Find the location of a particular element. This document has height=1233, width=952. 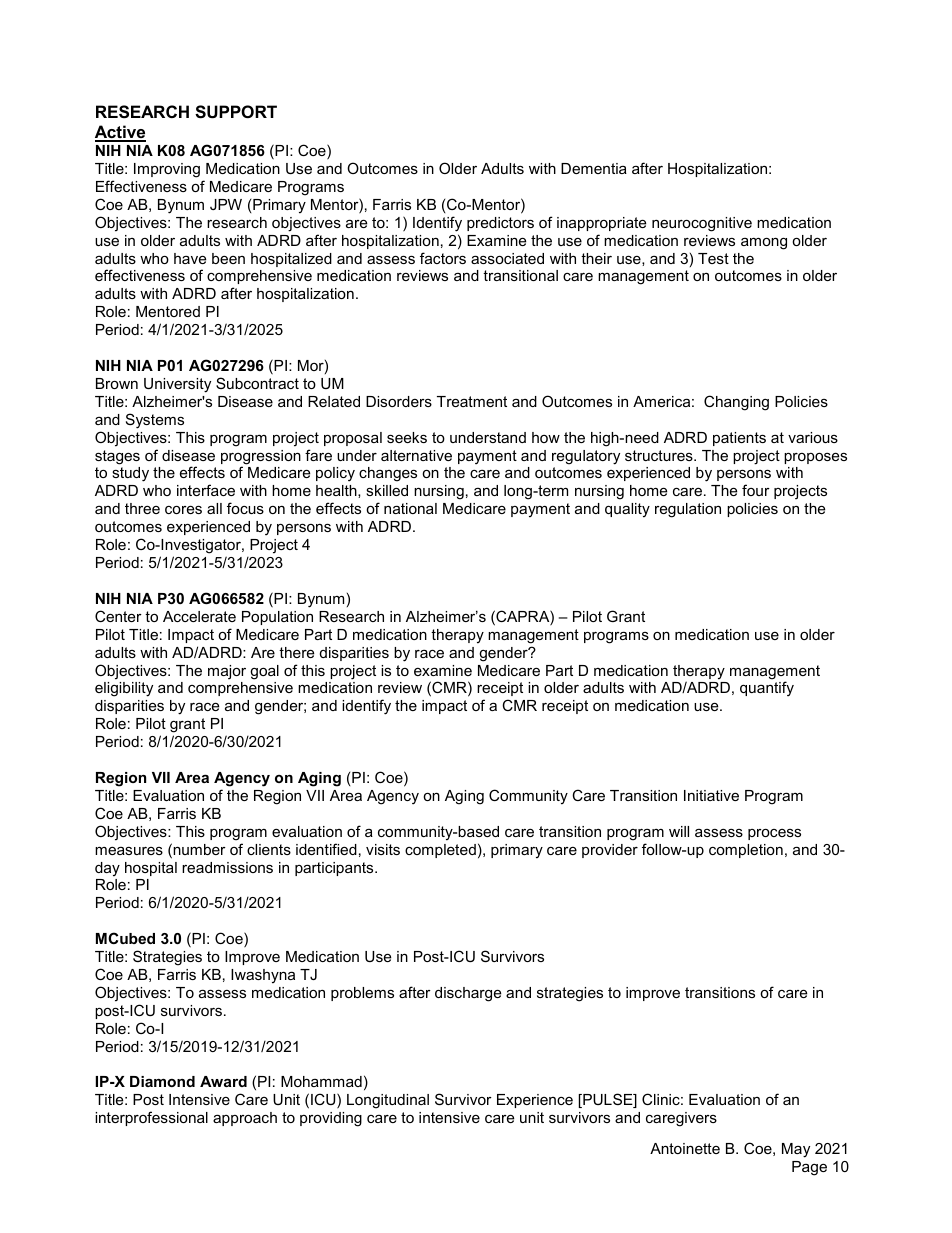

Antoinette is located at coordinates (685, 1148).
